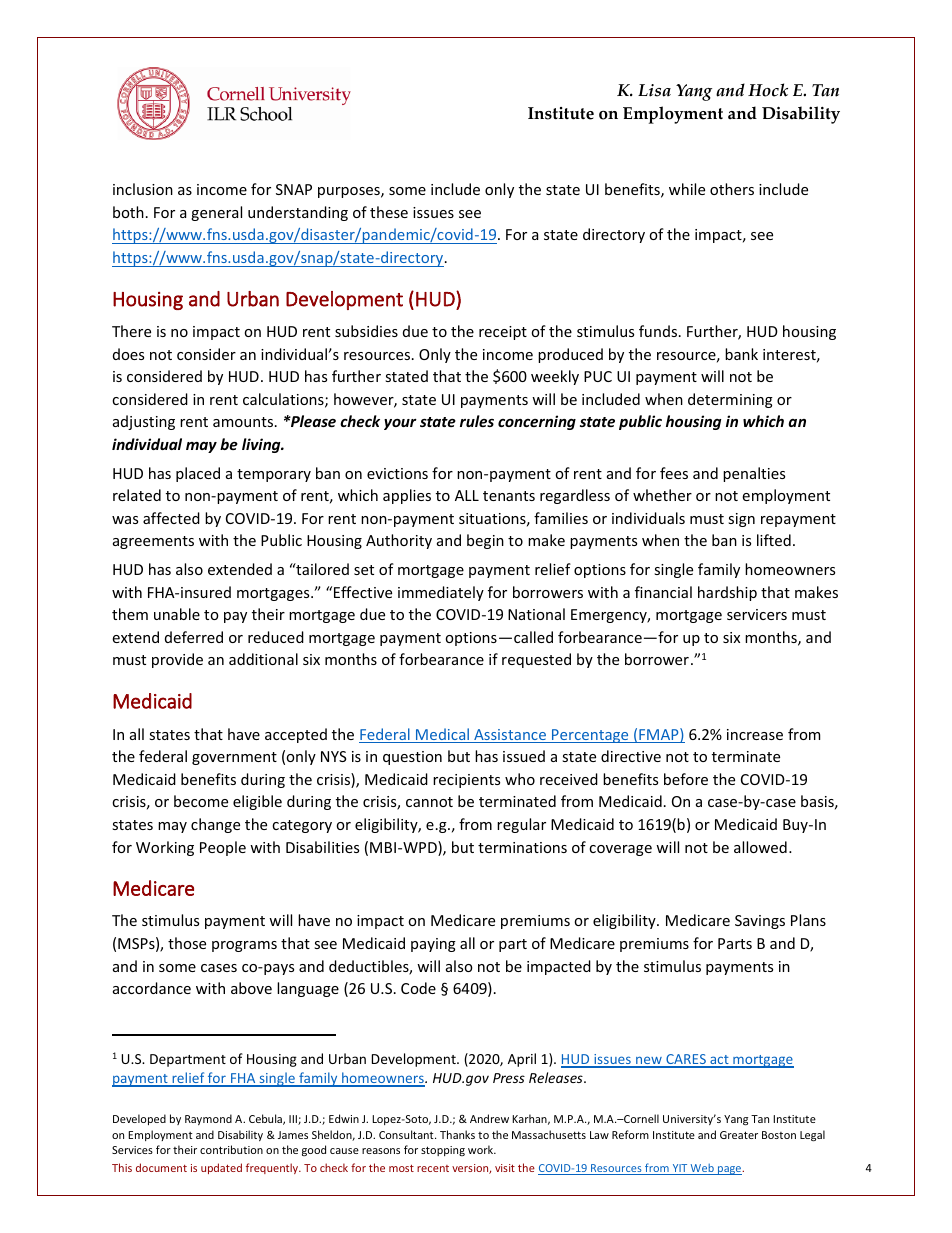 This document has height=1233, width=952. What do you see at coordinates (223, 848) in the document?
I see `People` at bounding box center [223, 848].
